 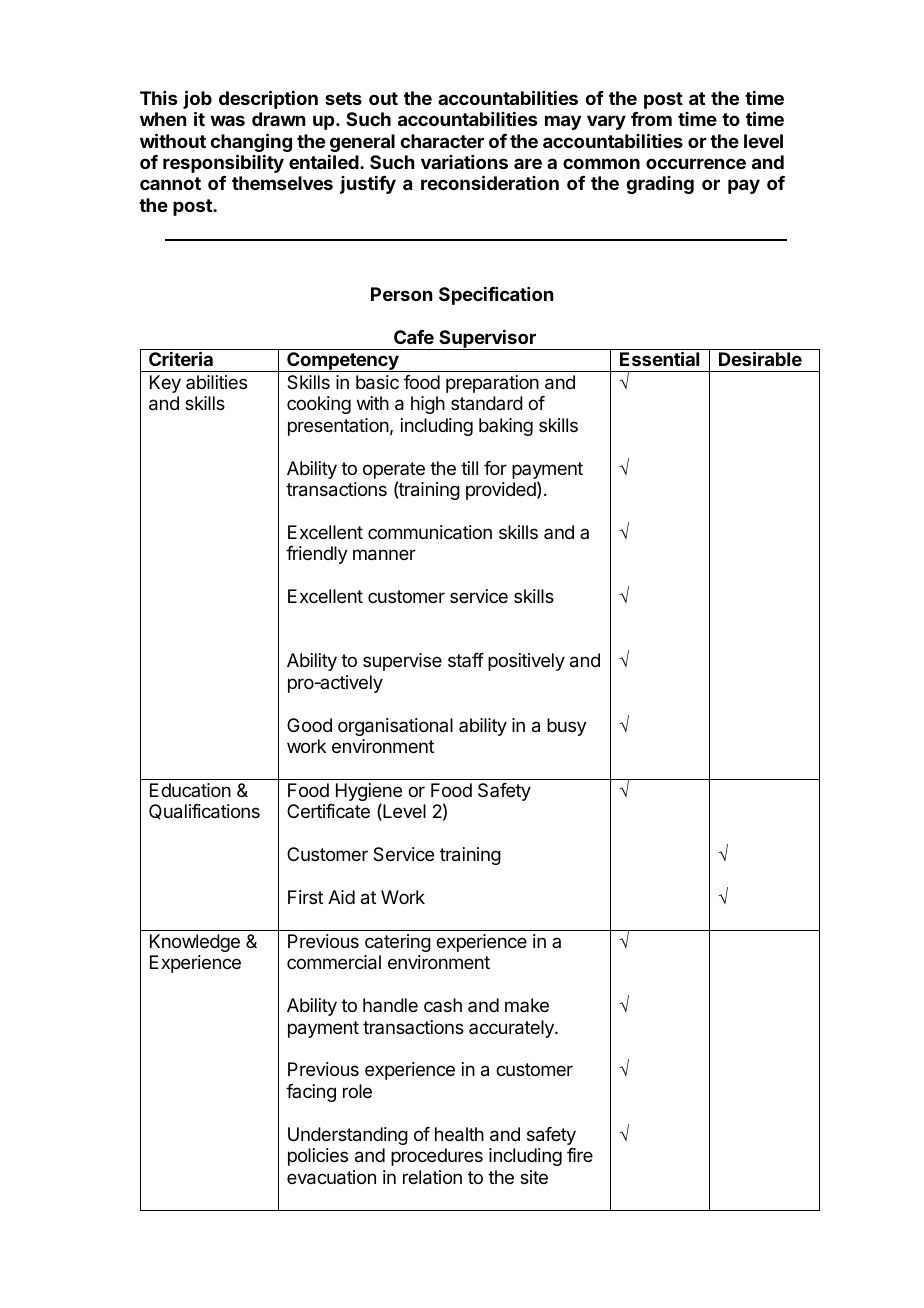 What do you see at coordinates (319, 405) in the screenshot?
I see `cooking` at bounding box center [319, 405].
